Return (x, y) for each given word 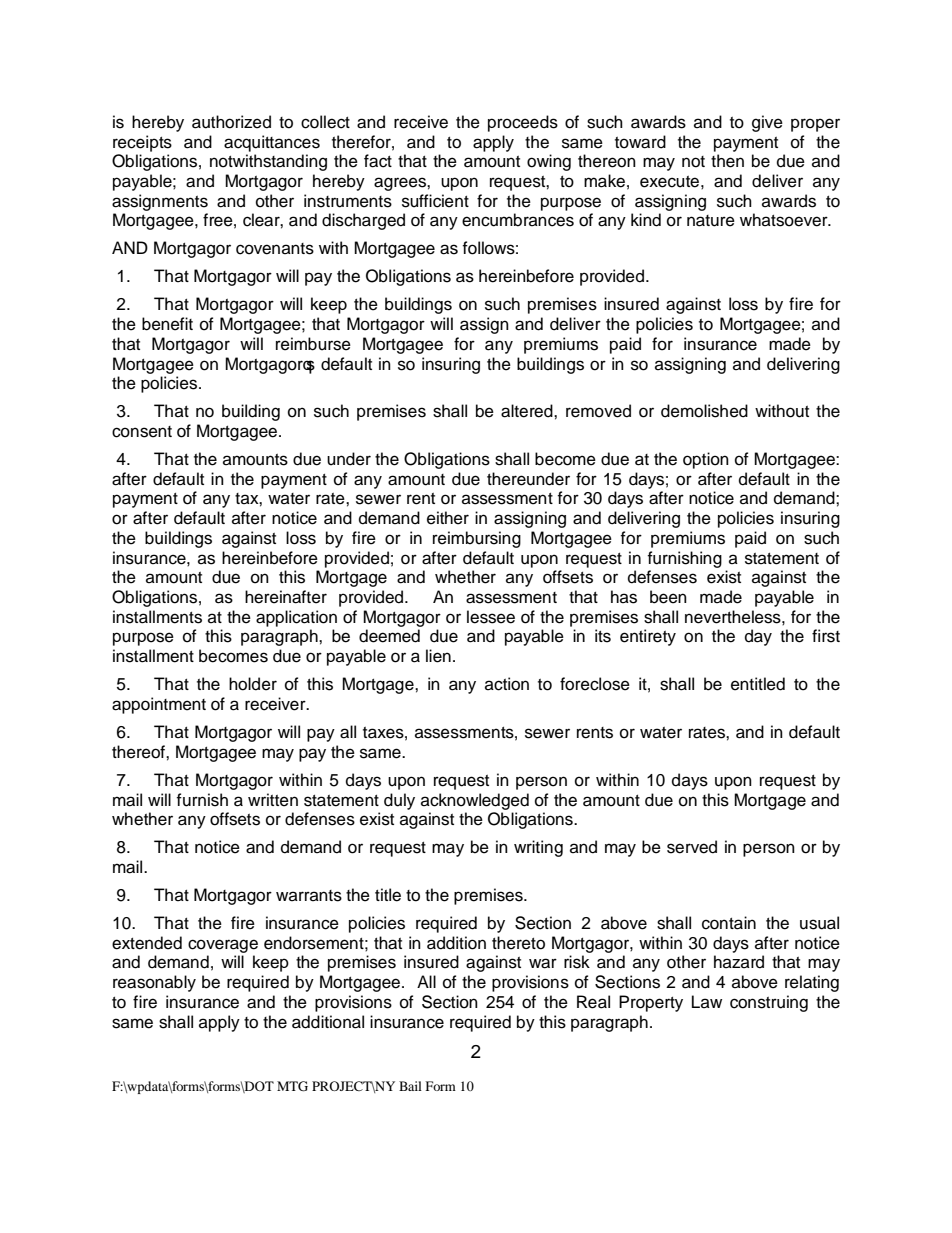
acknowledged (475, 801)
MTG (292, 1086)
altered (528, 411)
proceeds (523, 123)
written (273, 800)
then (727, 161)
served (692, 847)
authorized (231, 122)
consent (142, 432)
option (706, 460)
